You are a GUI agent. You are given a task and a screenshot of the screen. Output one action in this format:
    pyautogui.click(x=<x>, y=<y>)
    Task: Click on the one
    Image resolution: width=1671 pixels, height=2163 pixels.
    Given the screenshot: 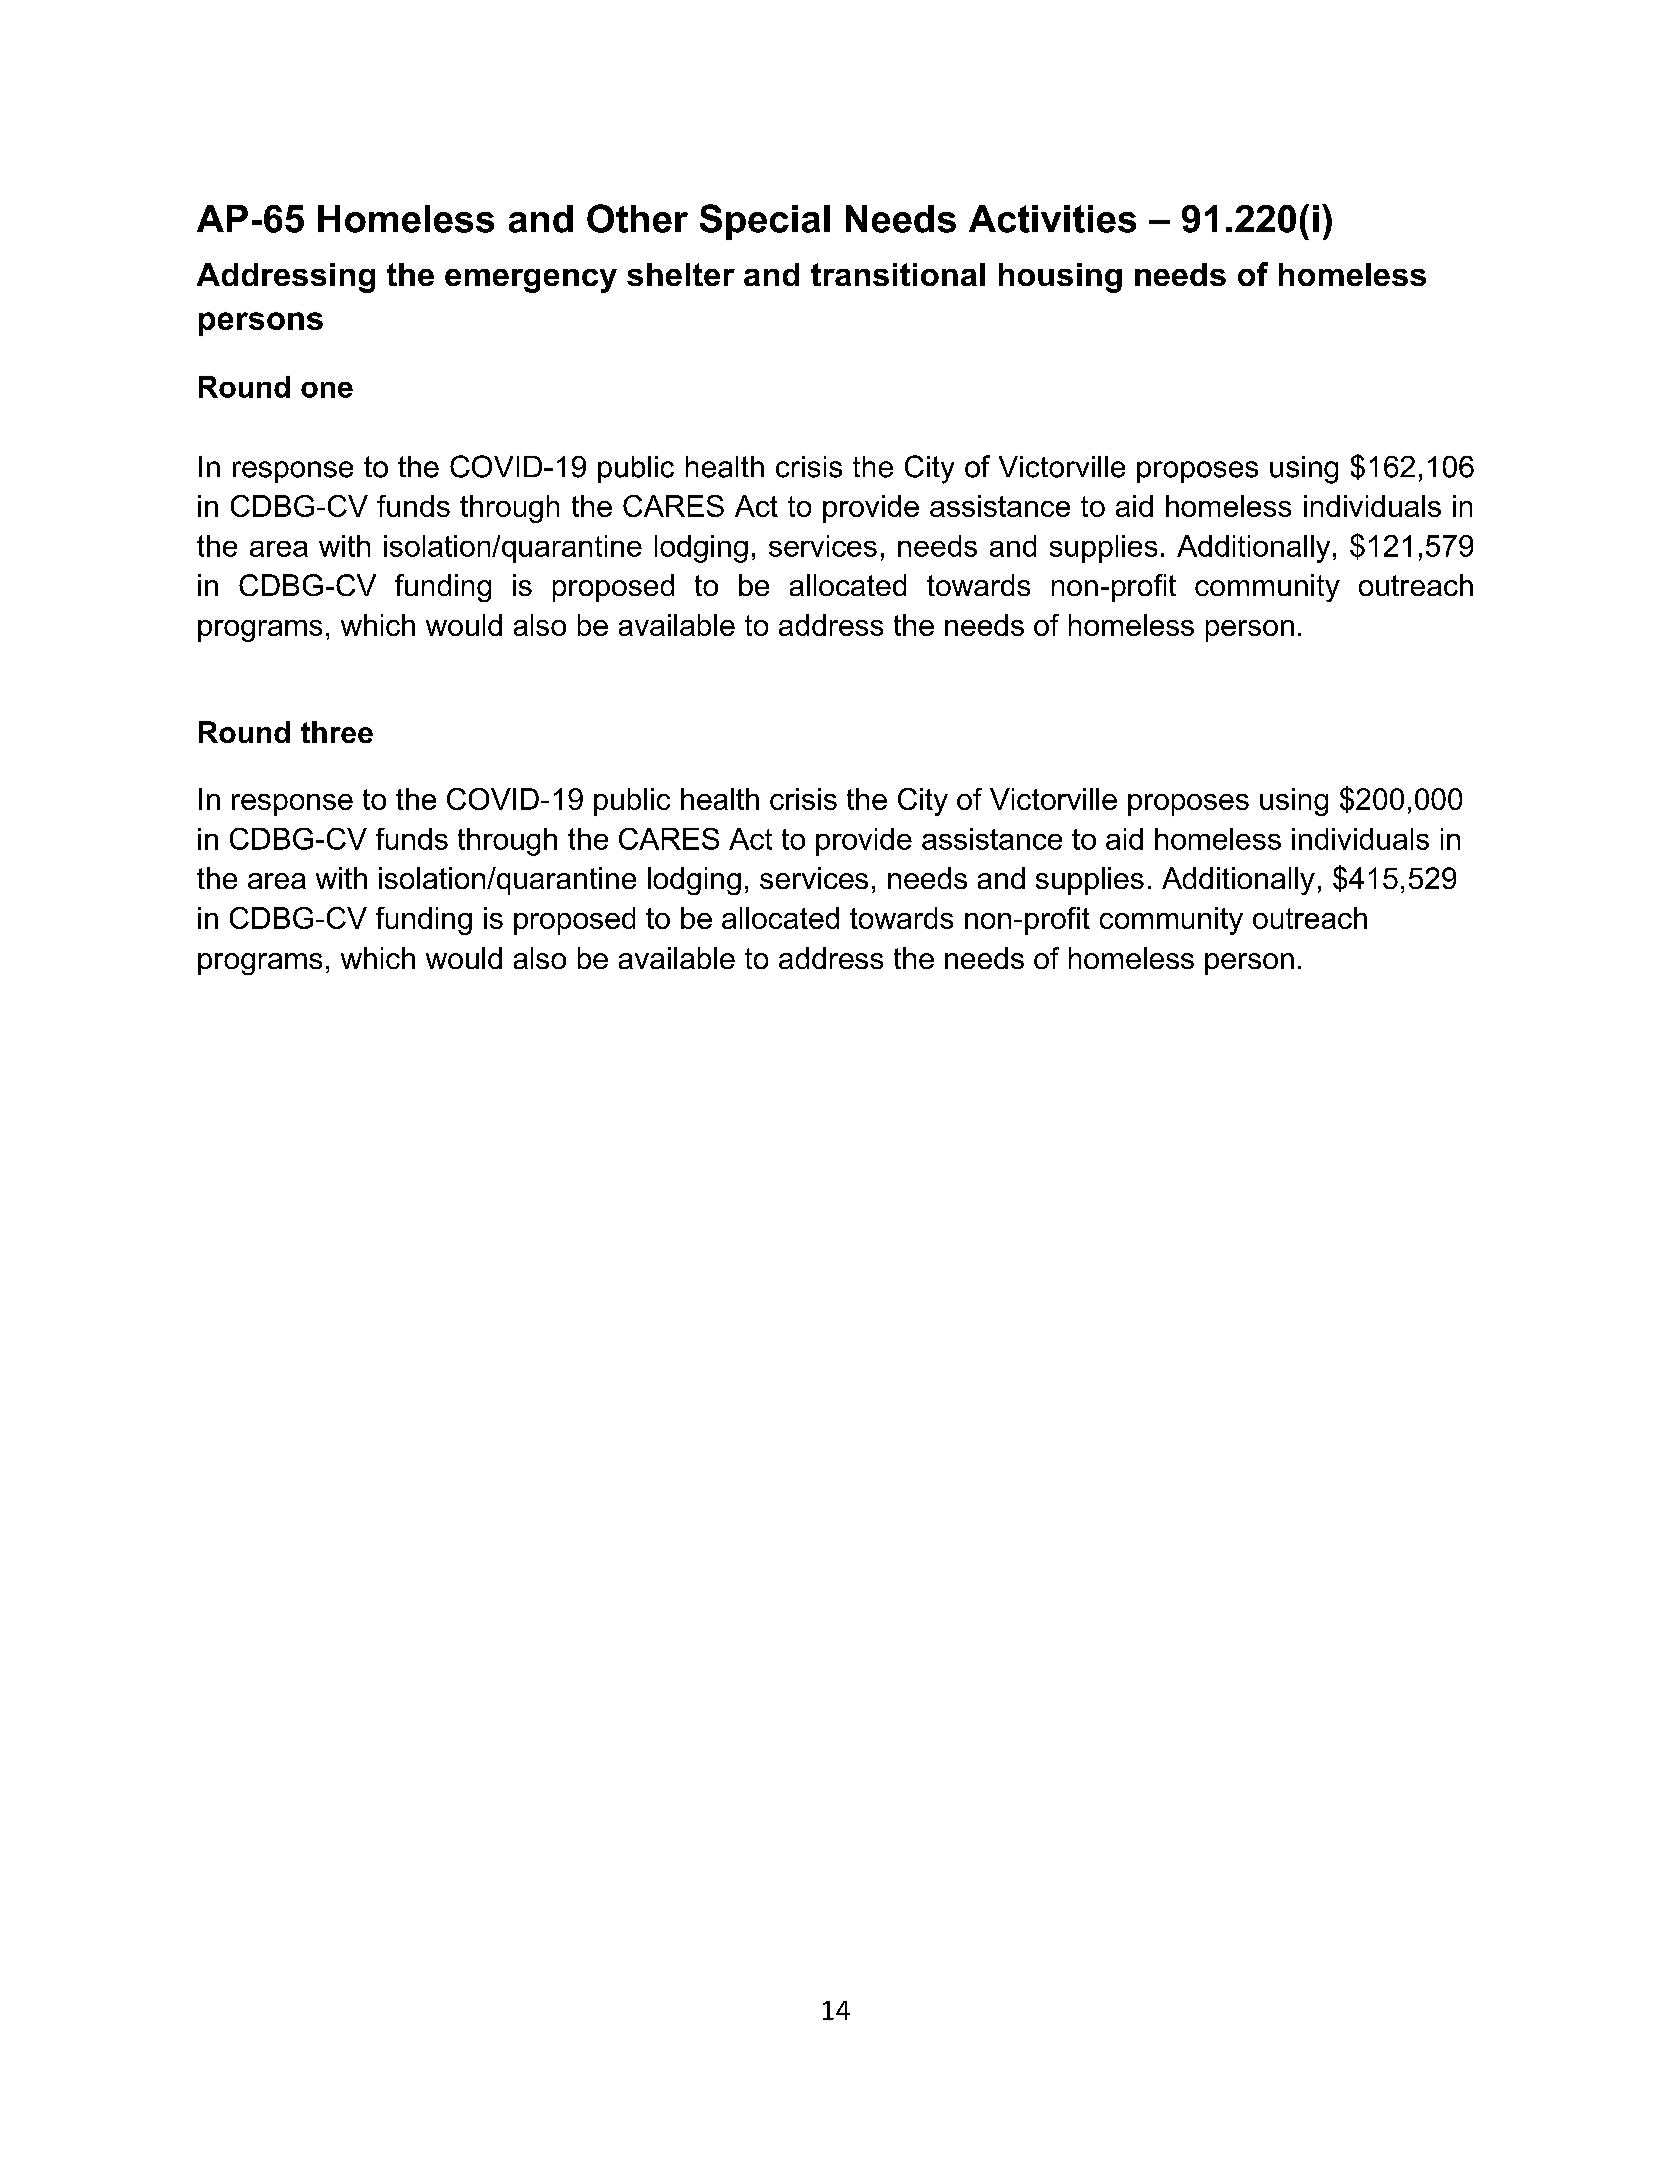 What is the action you would take?
    pyautogui.click(x=327, y=390)
